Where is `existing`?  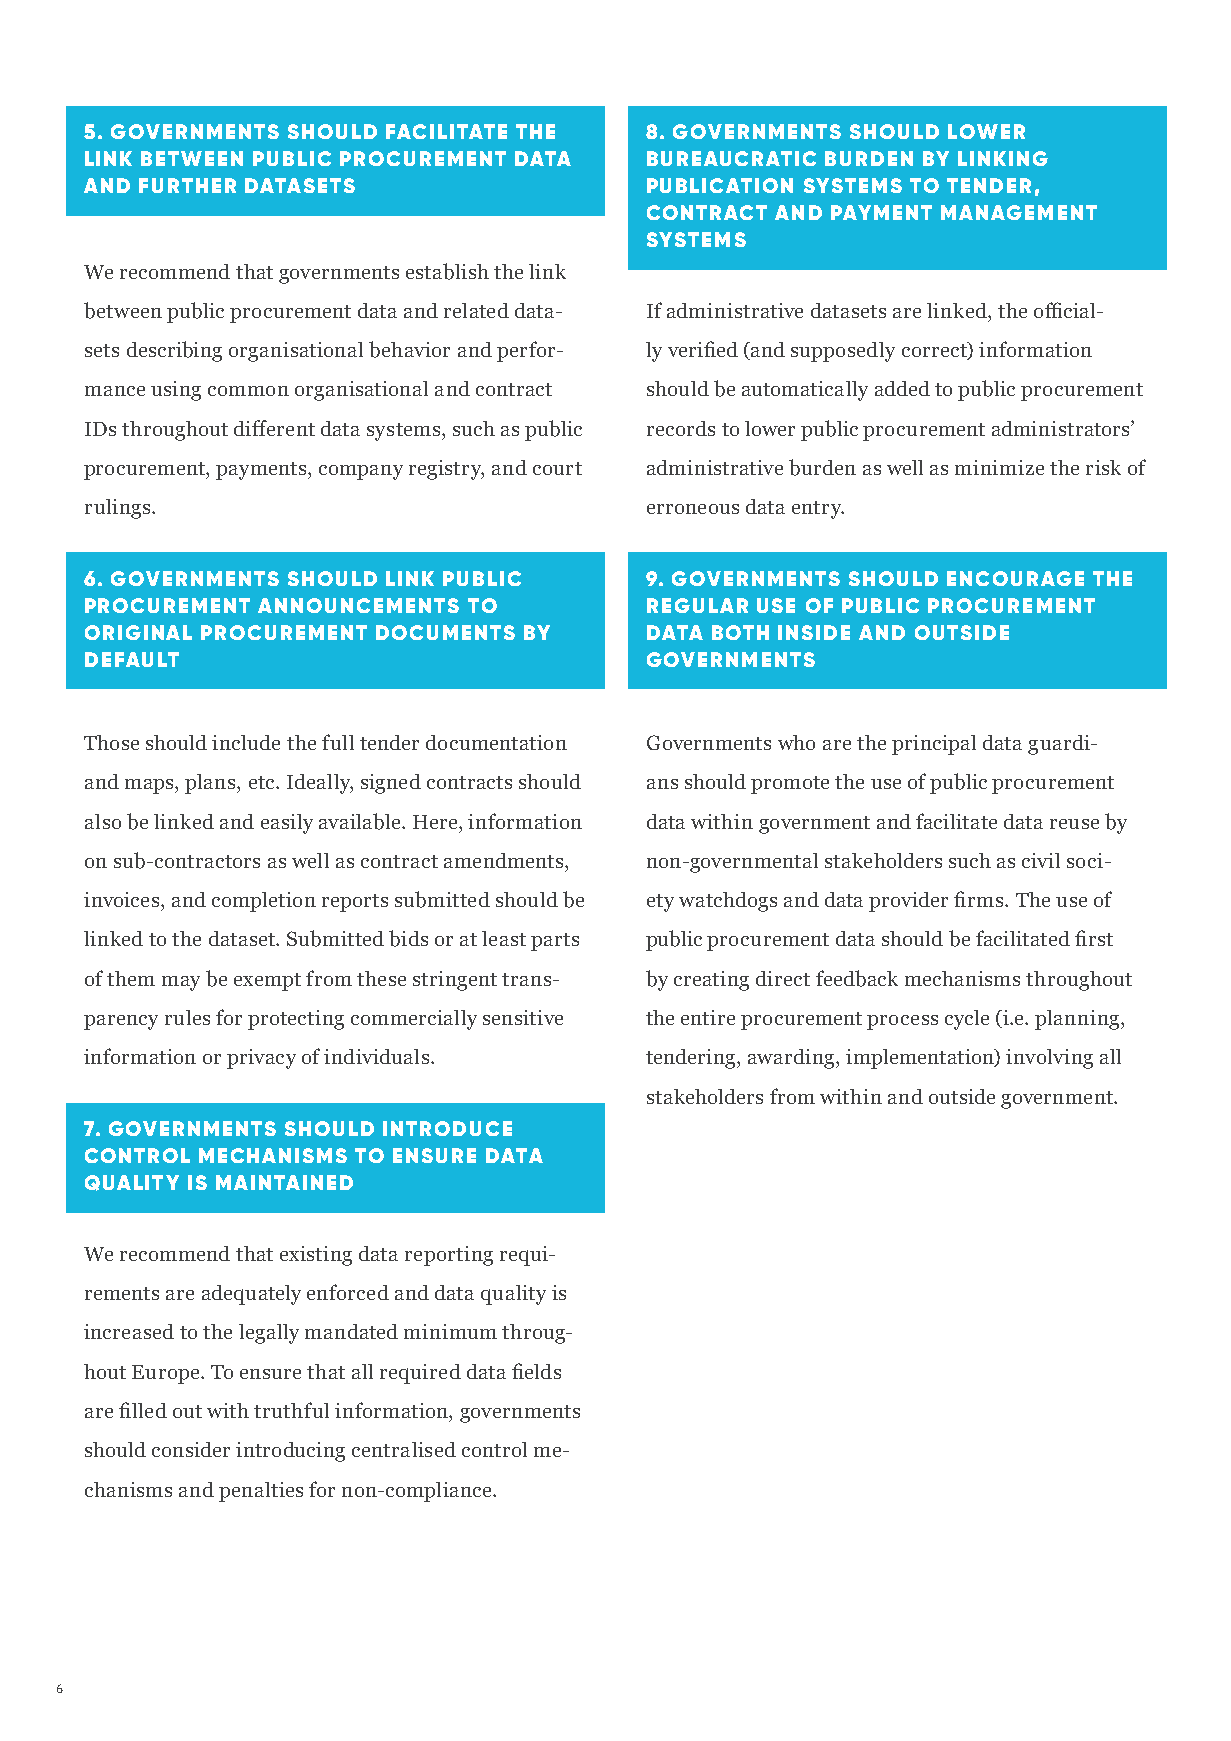
existing is located at coordinates (316, 1256).
